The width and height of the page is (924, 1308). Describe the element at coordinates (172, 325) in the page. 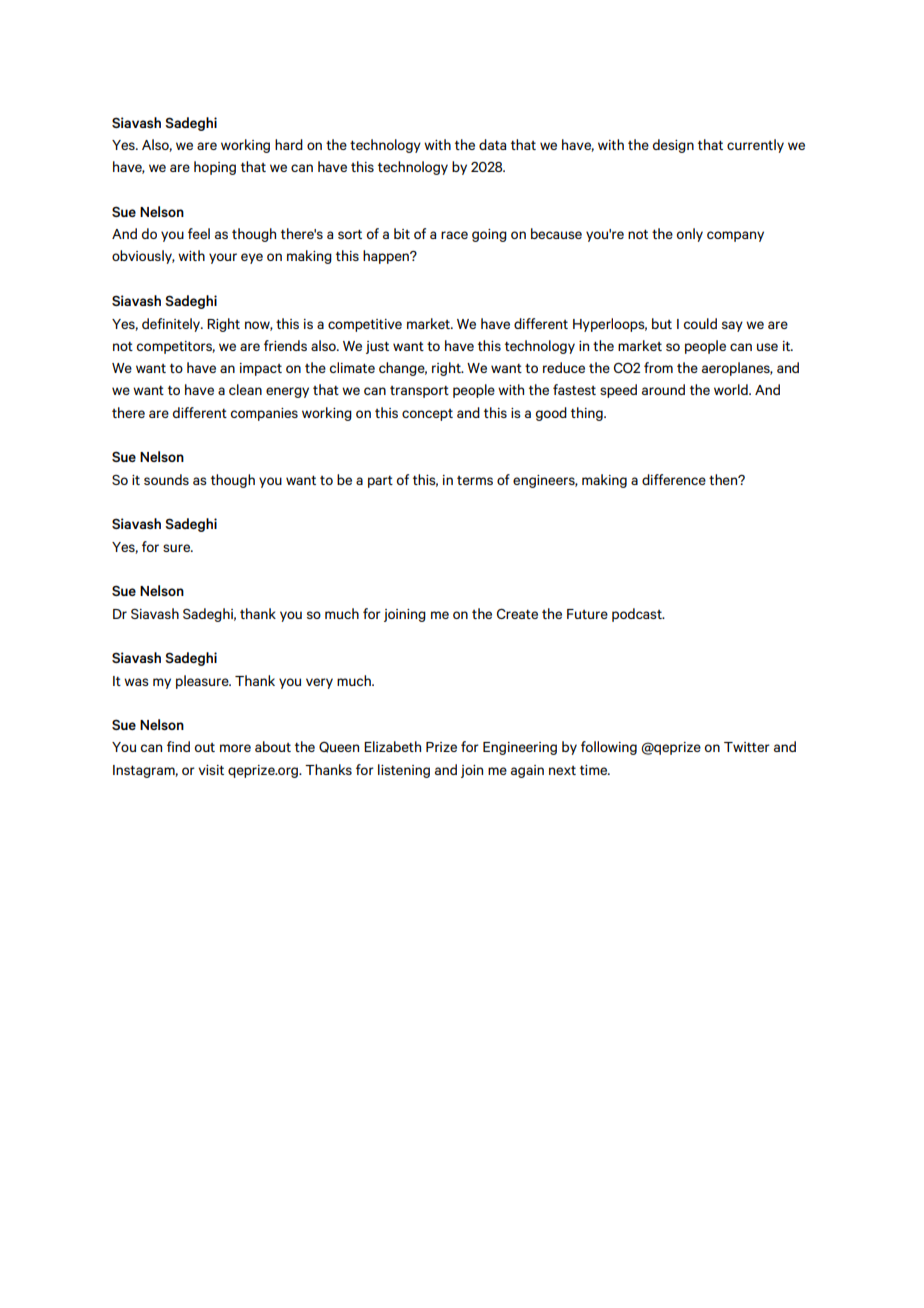

I see `definitely` at that location.
